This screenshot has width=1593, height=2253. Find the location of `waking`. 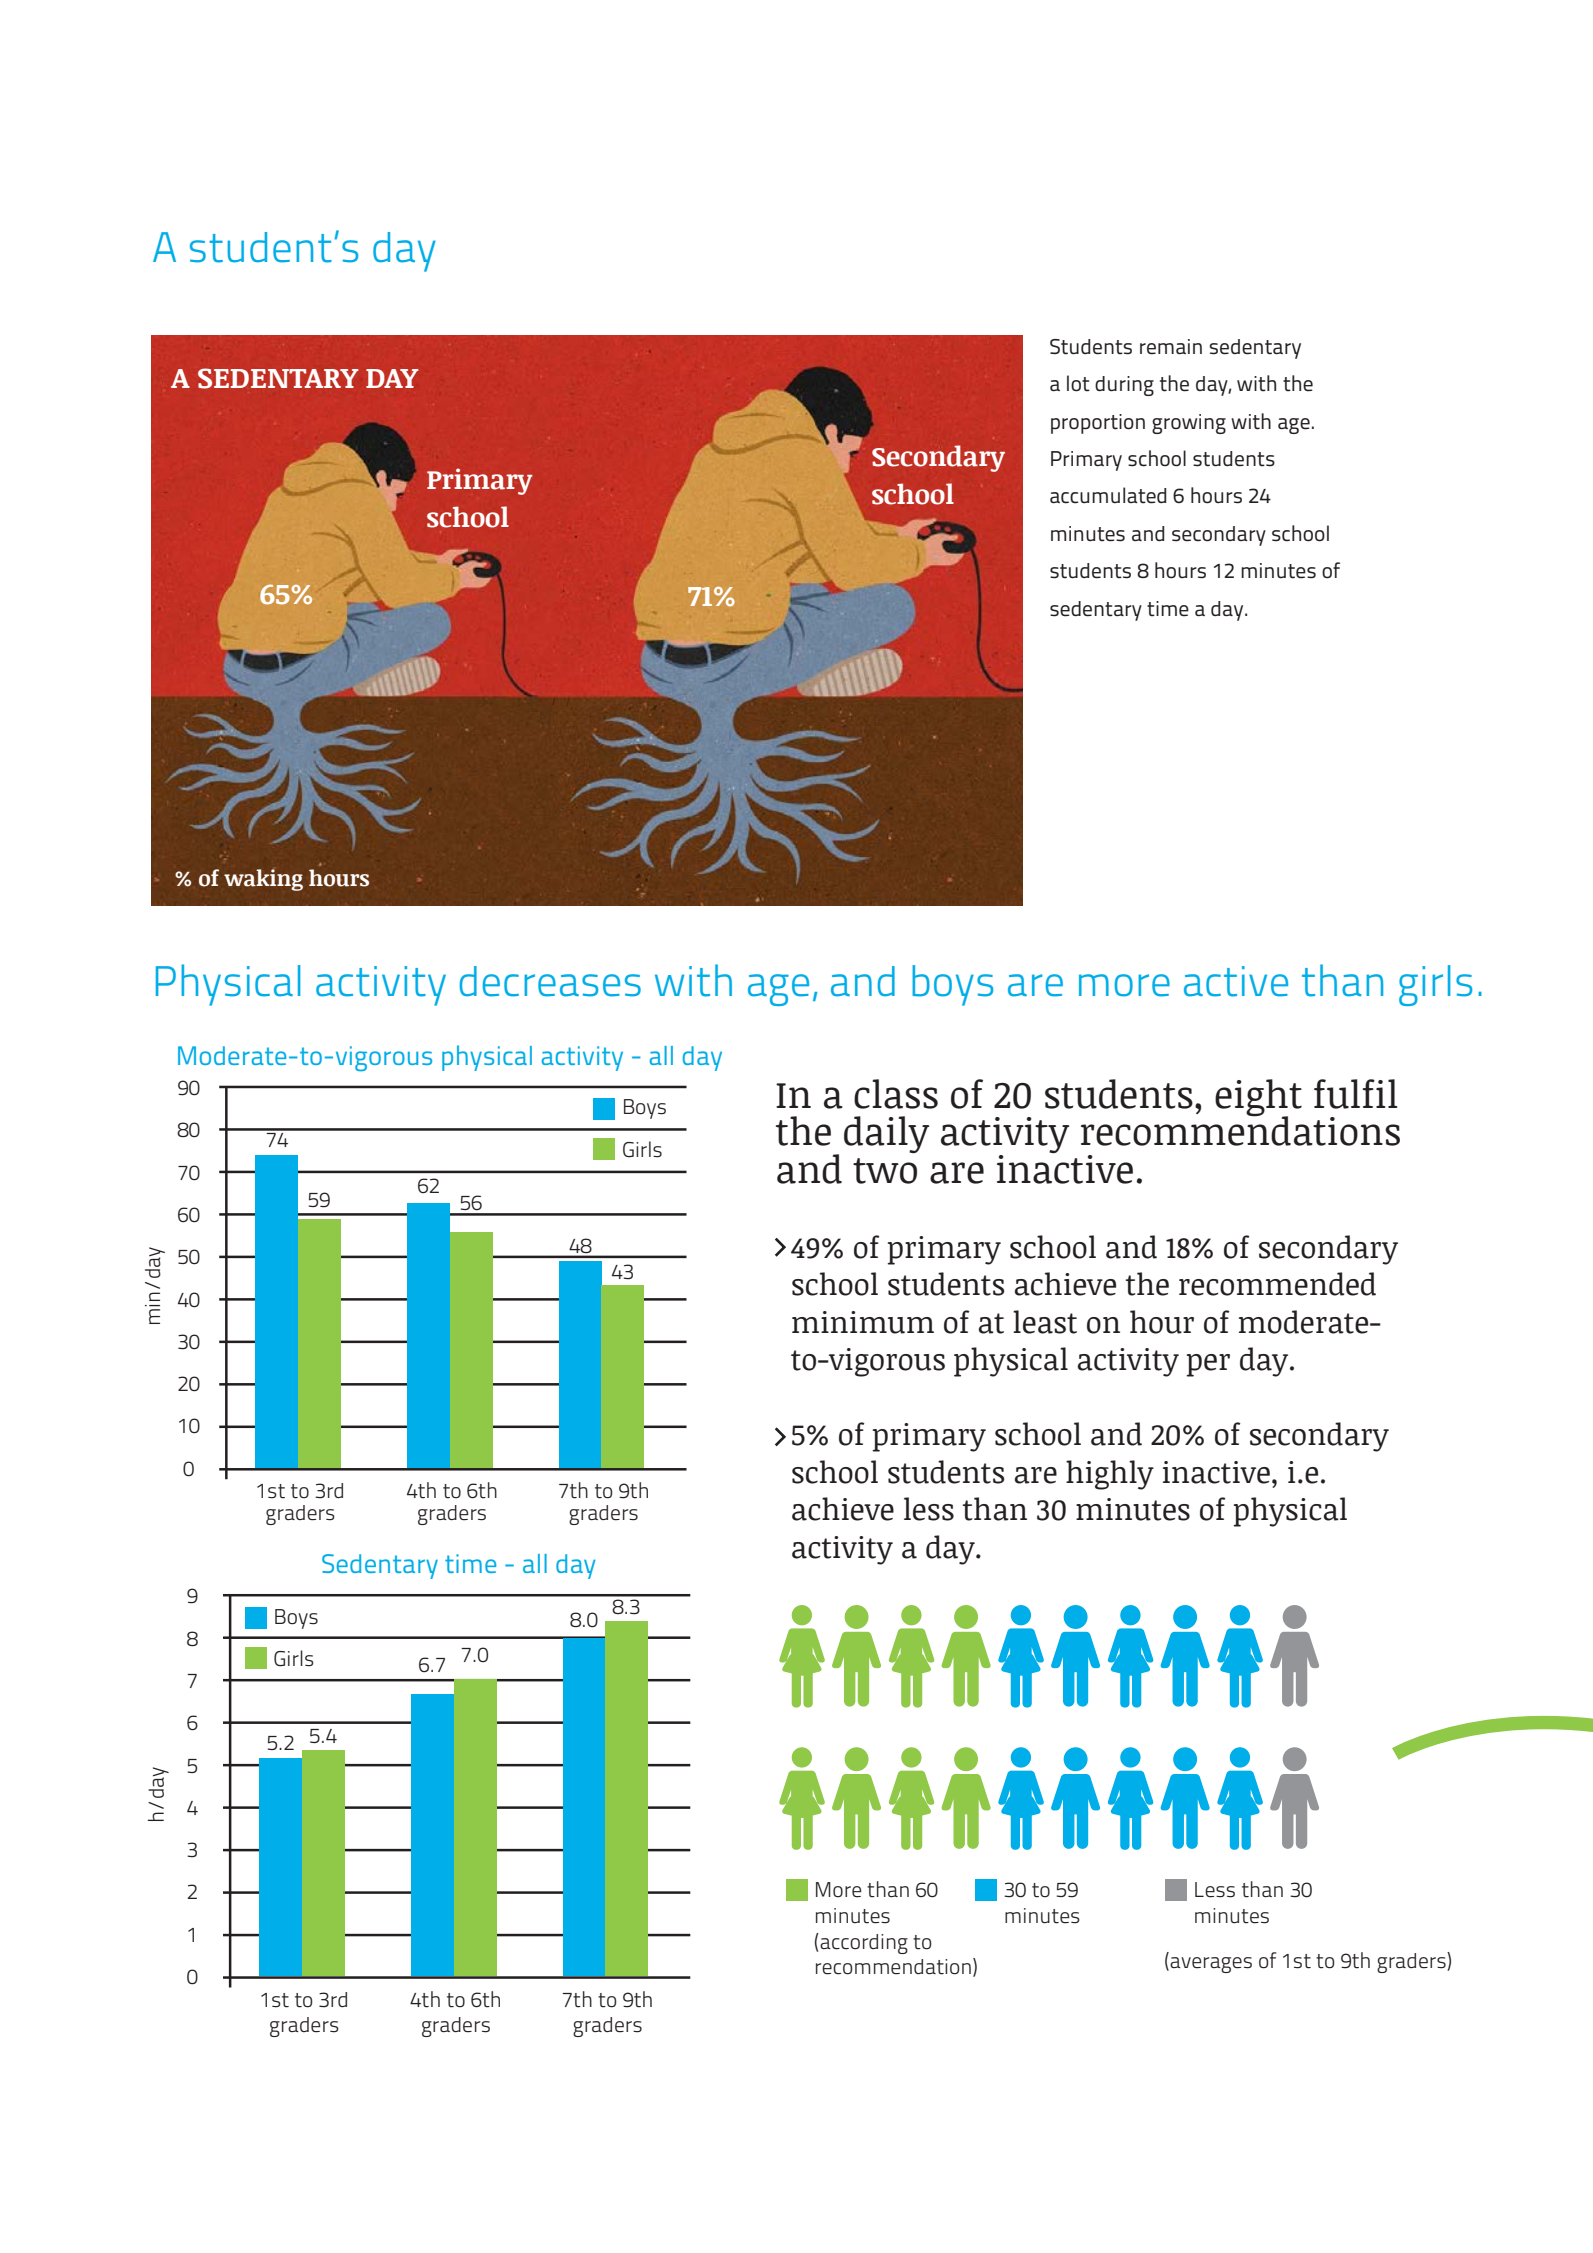

waking is located at coordinates (263, 880).
